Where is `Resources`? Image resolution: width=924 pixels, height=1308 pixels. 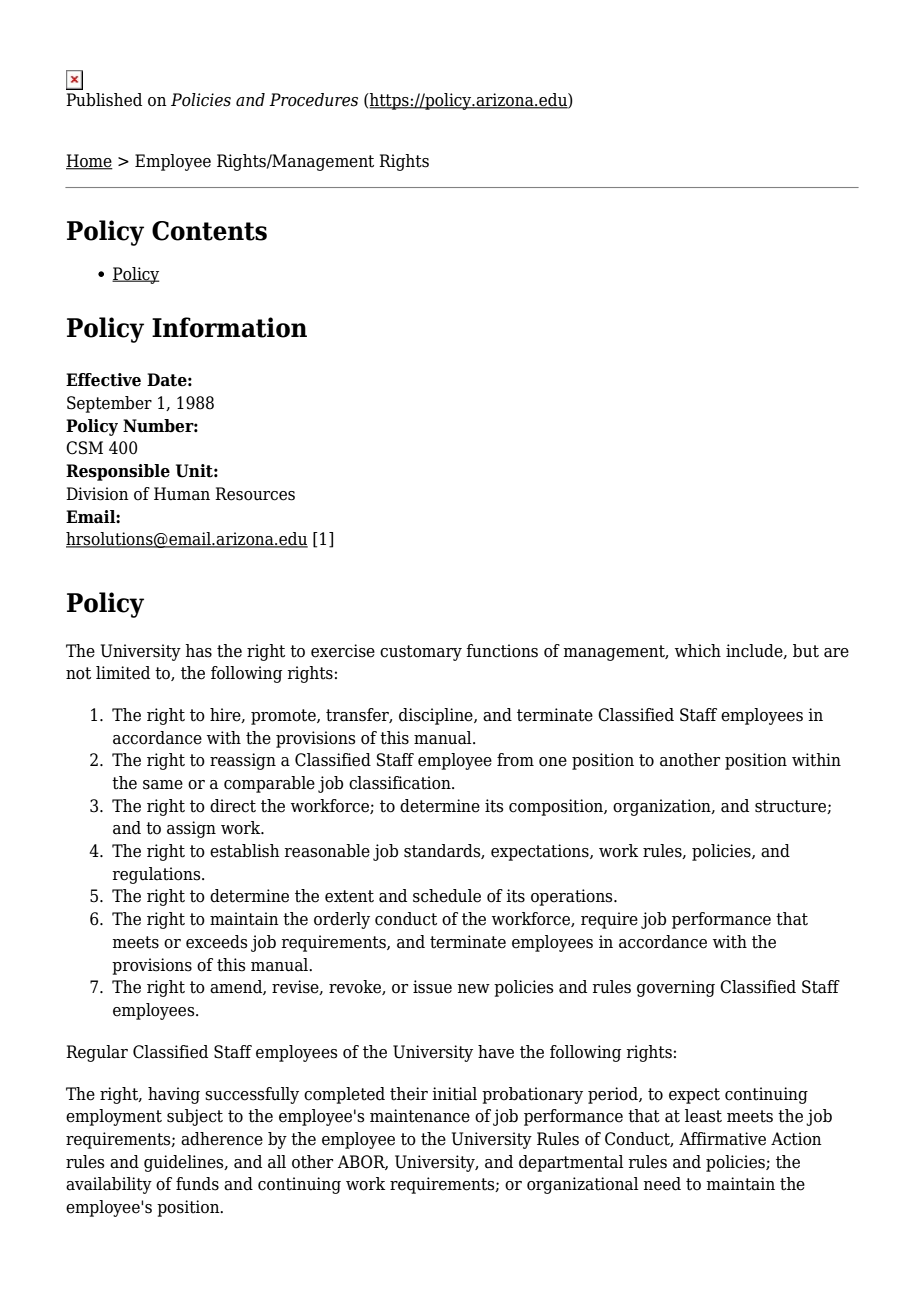 Resources is located at coordinates (255, 494).
